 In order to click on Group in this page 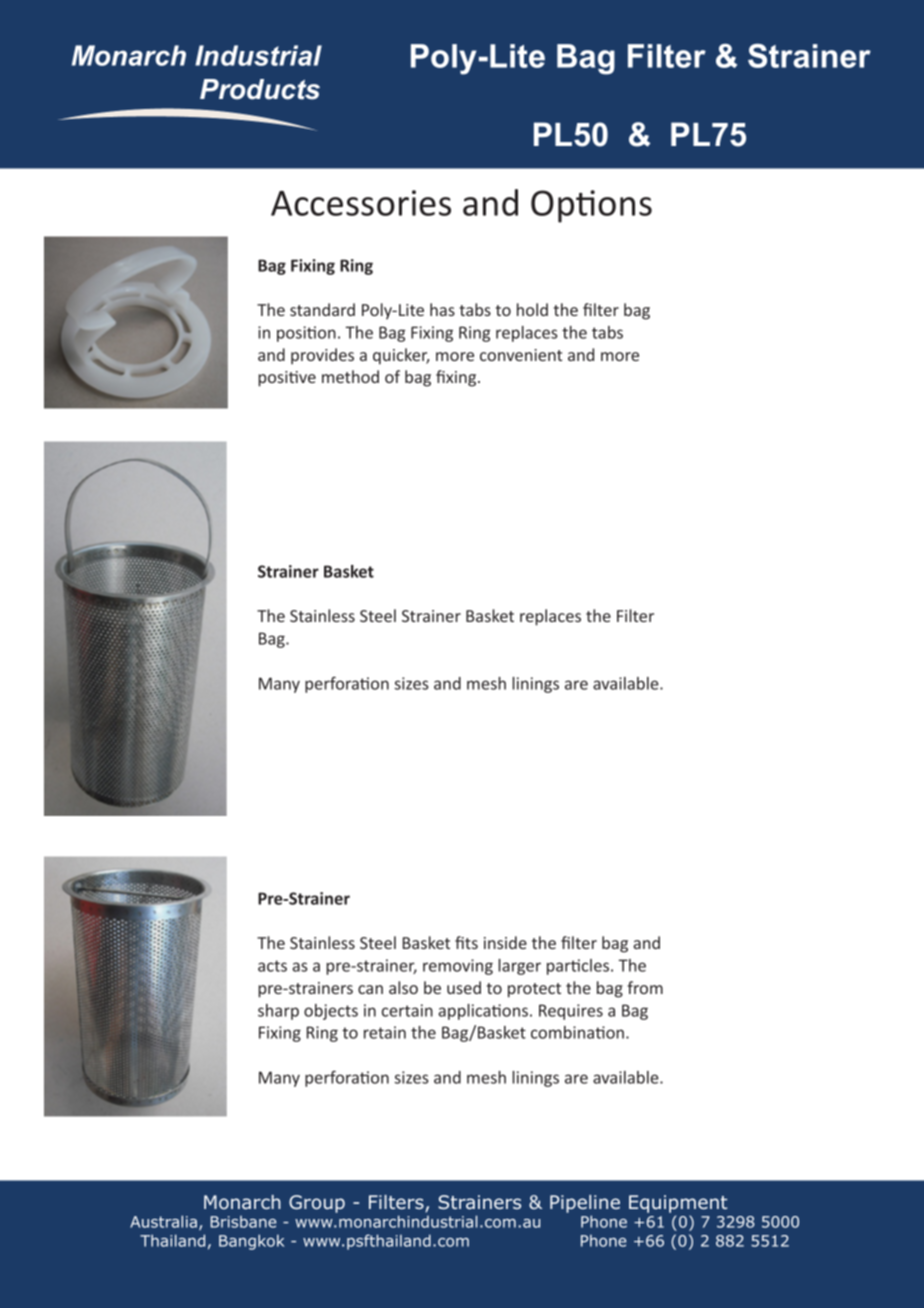, I will do `click(317, 1204)`.
